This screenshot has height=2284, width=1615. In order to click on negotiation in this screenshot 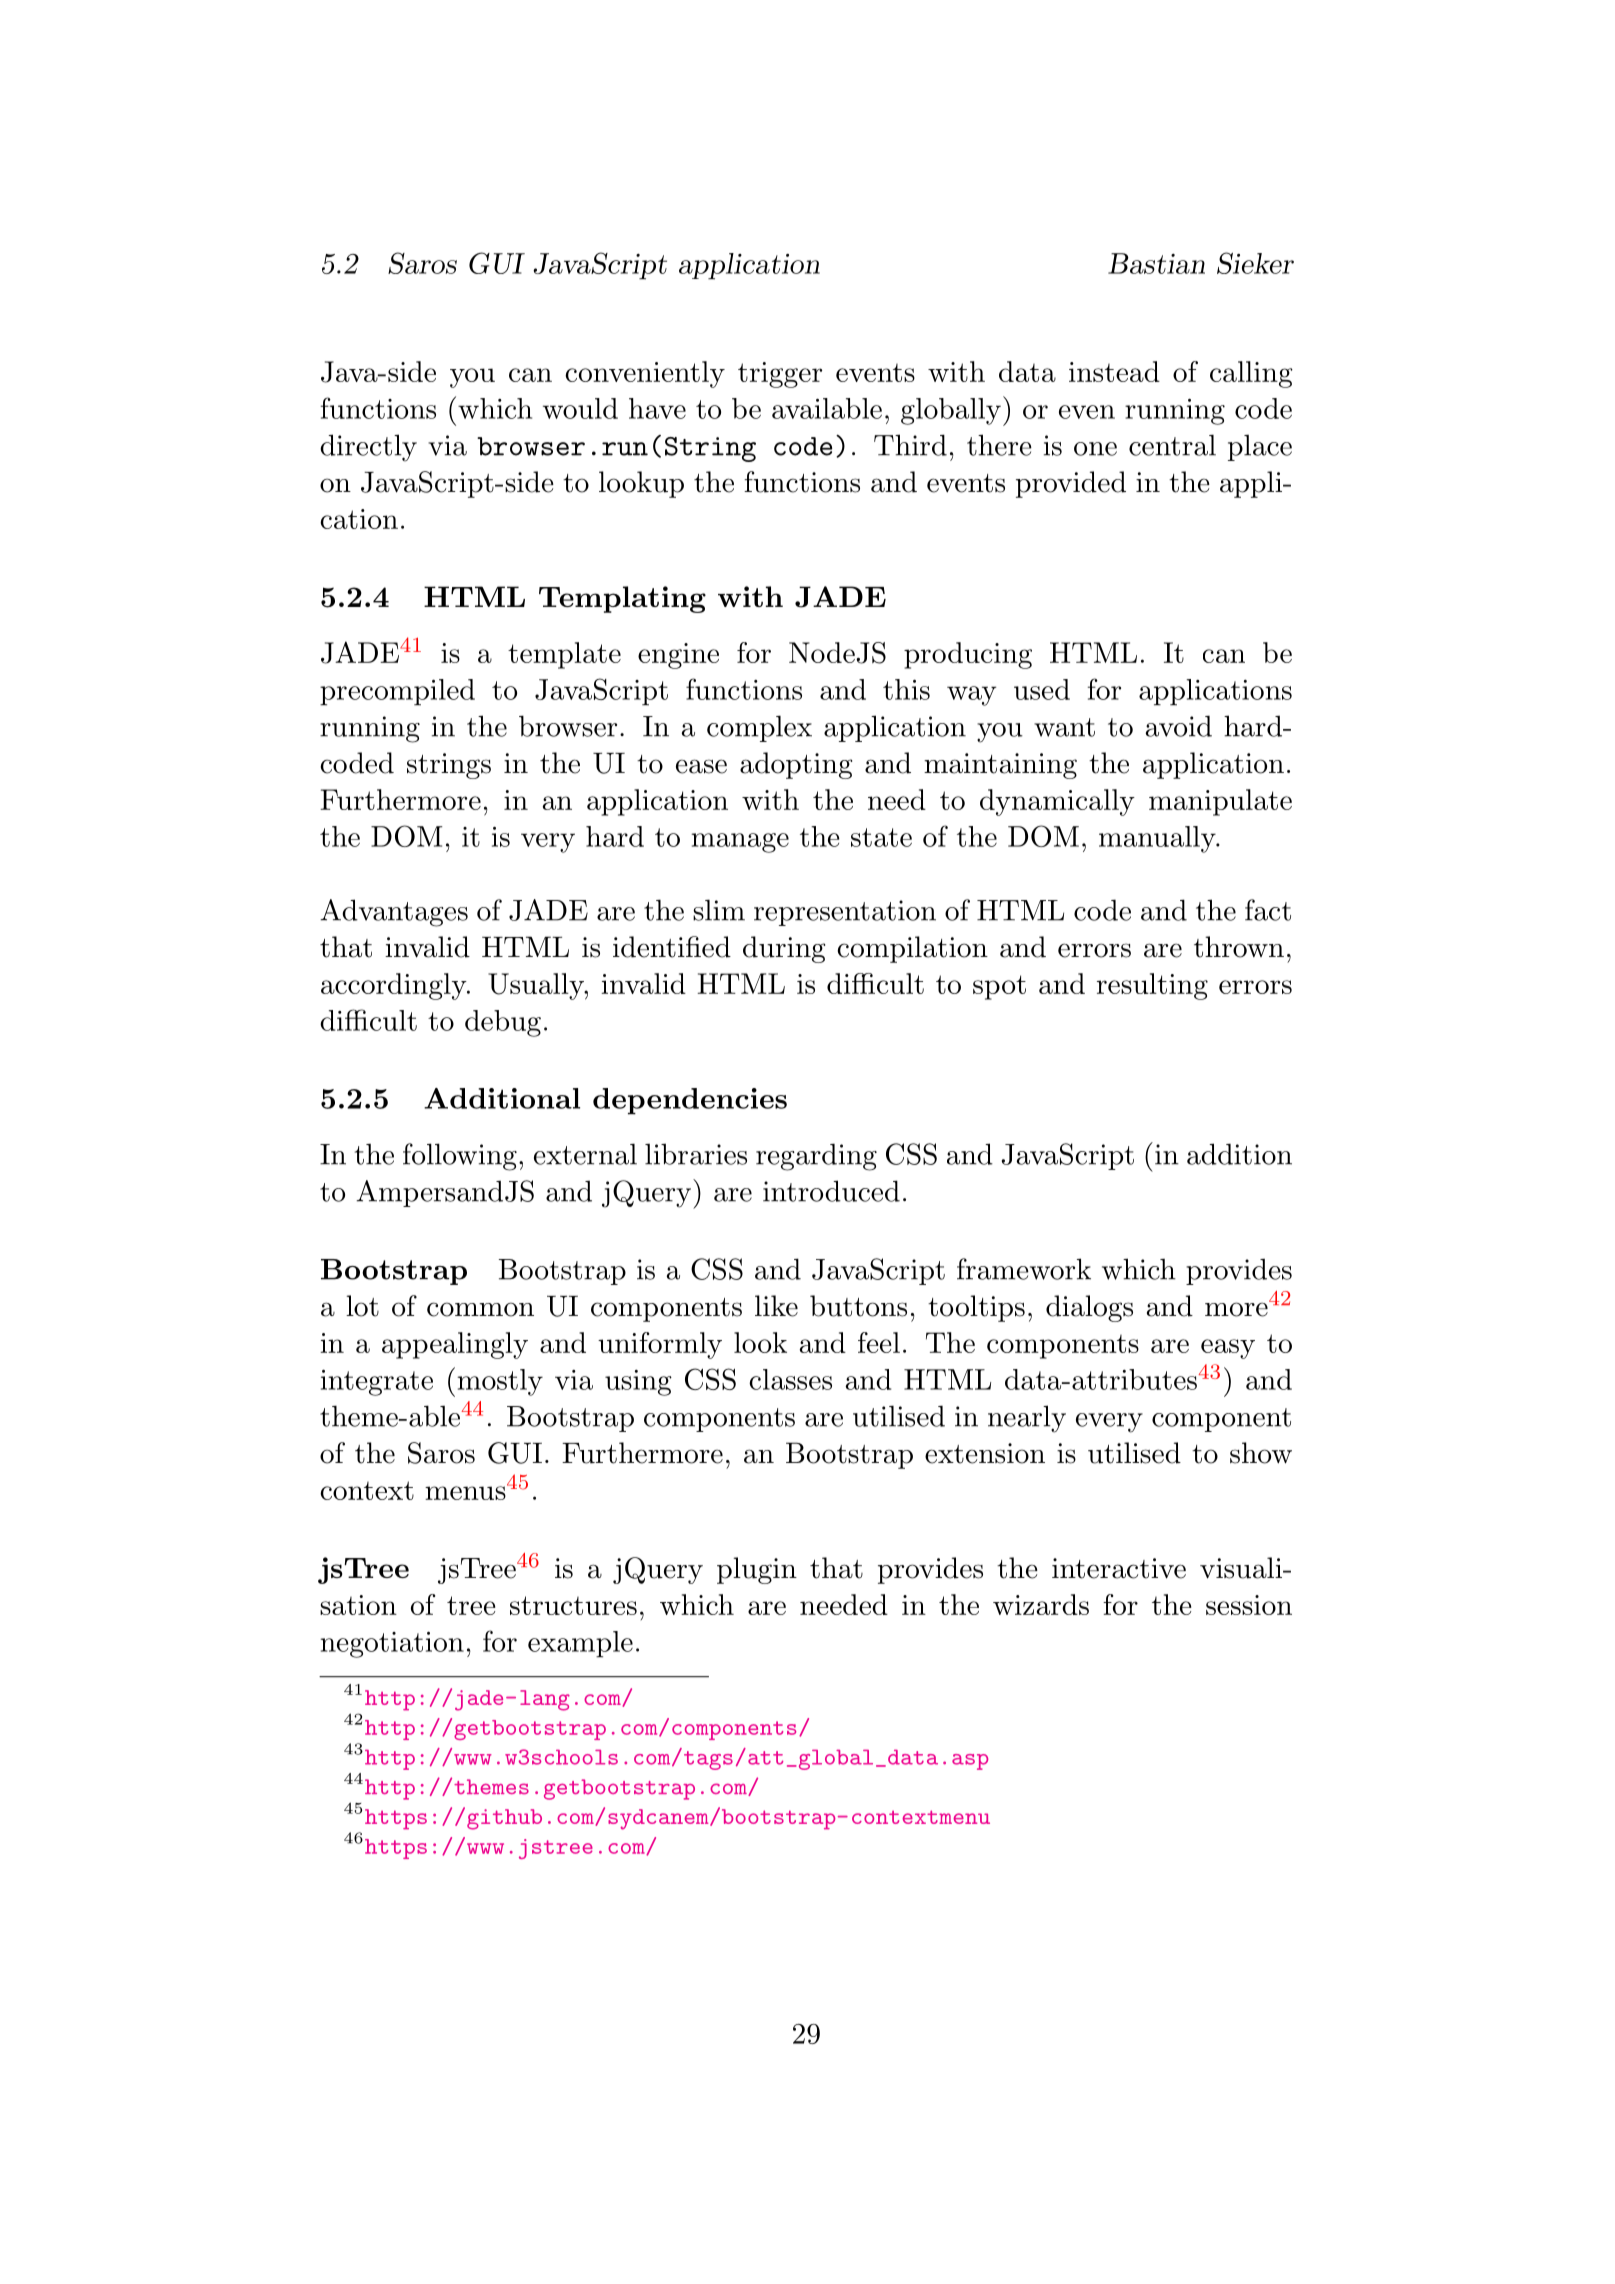, I will do `click(392, 1645)`.
